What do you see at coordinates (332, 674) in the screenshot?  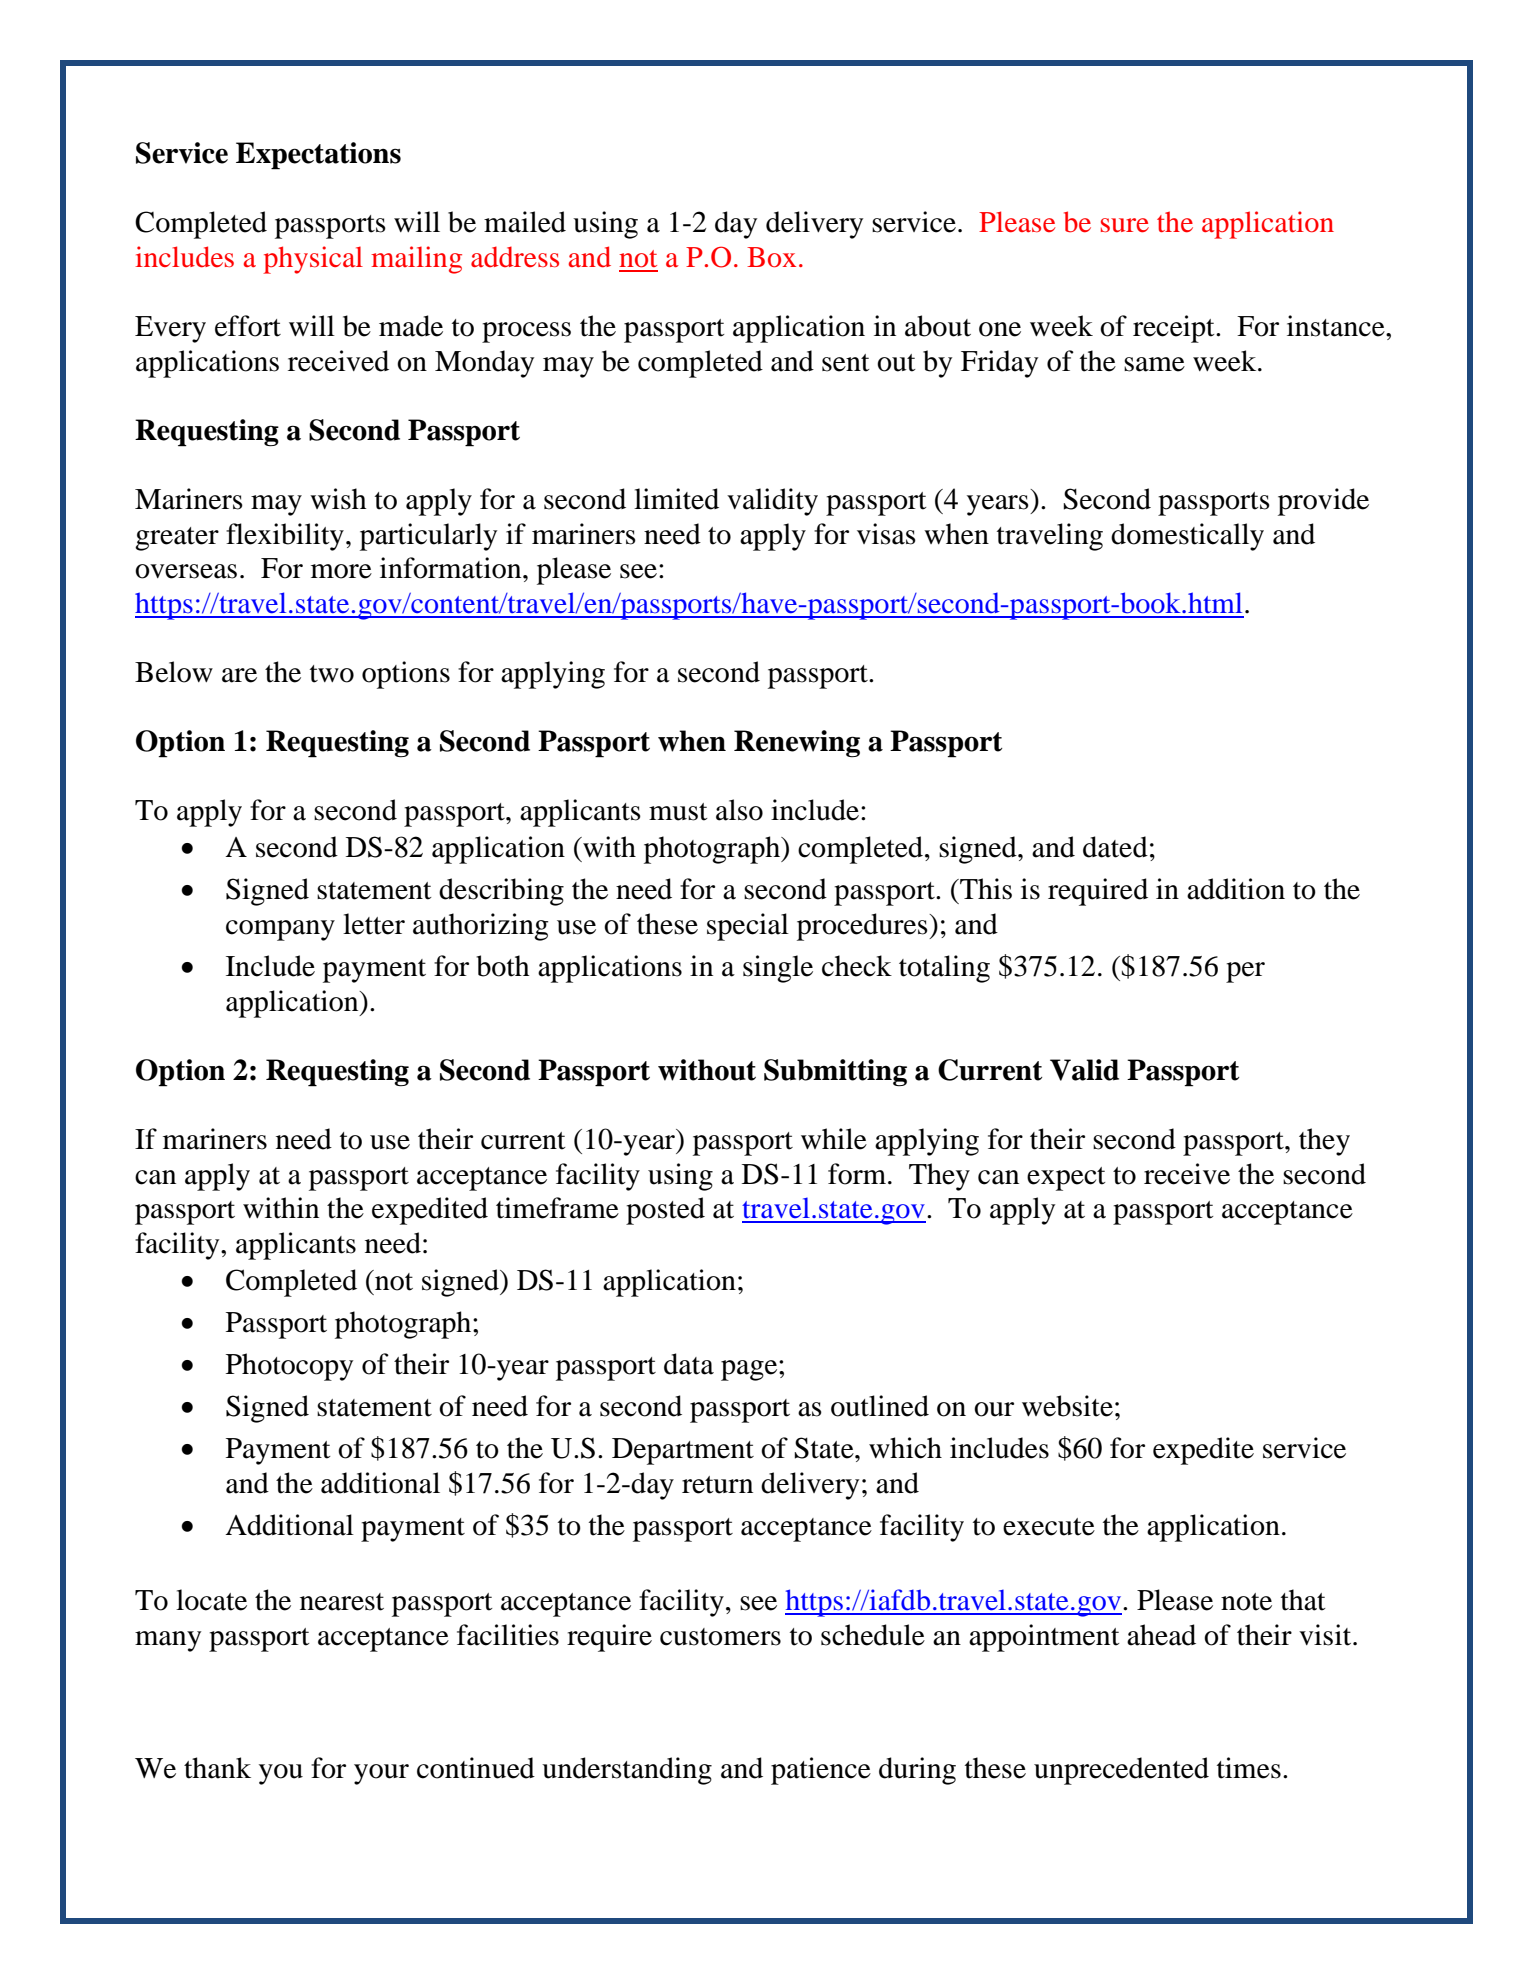 I see `two` at bounding box center [332, 674].
